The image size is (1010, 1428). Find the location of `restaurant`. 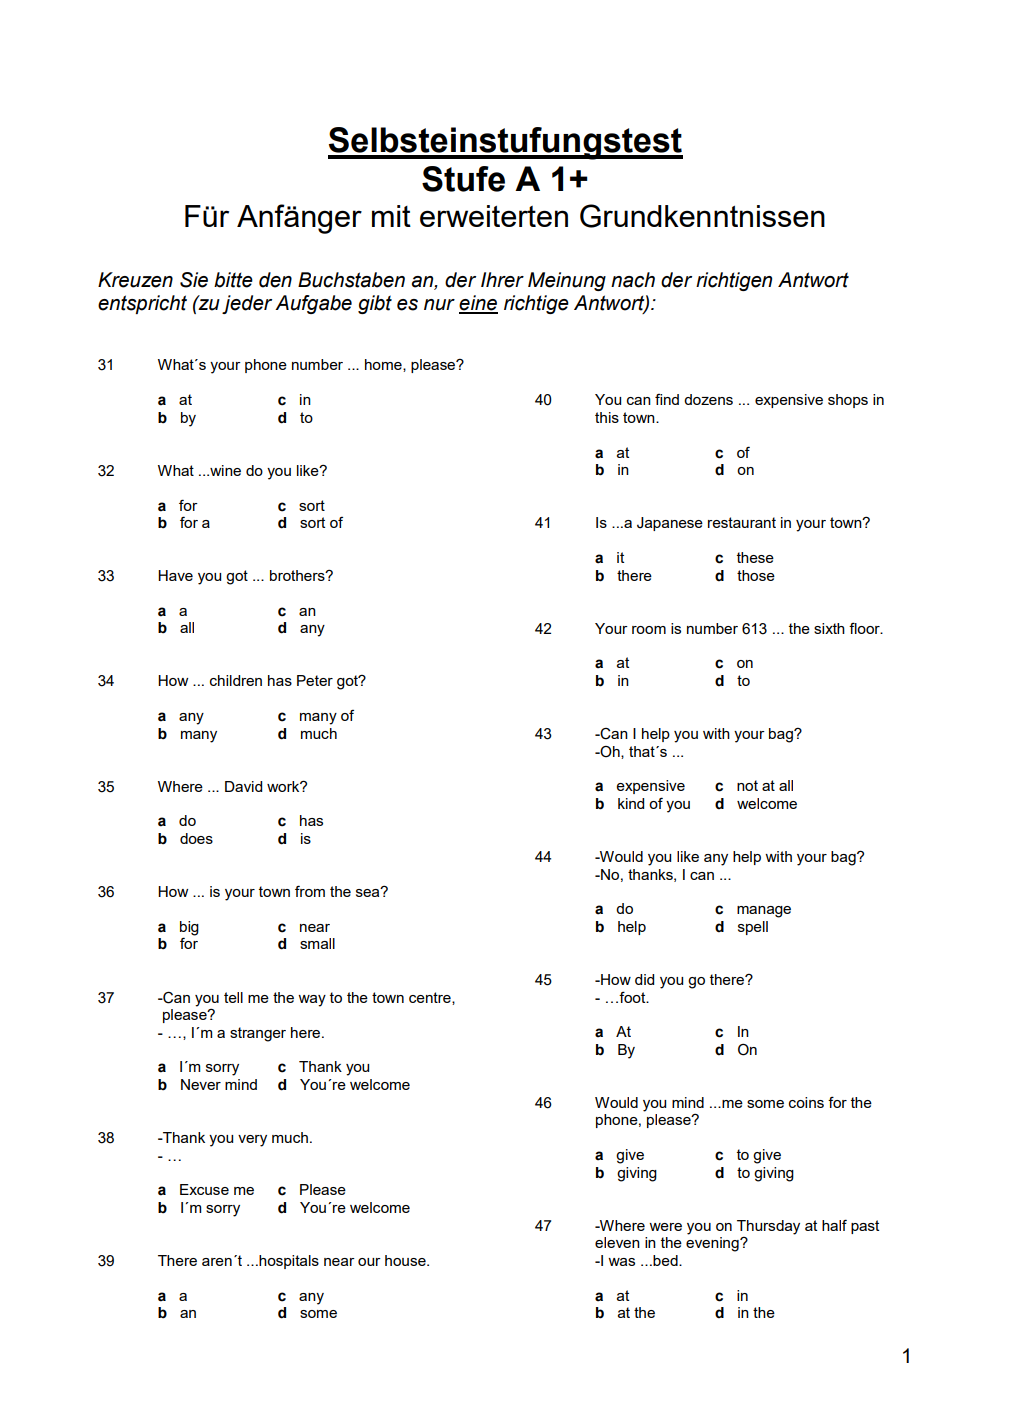

restaurant is located at coordinates (742, 522).
